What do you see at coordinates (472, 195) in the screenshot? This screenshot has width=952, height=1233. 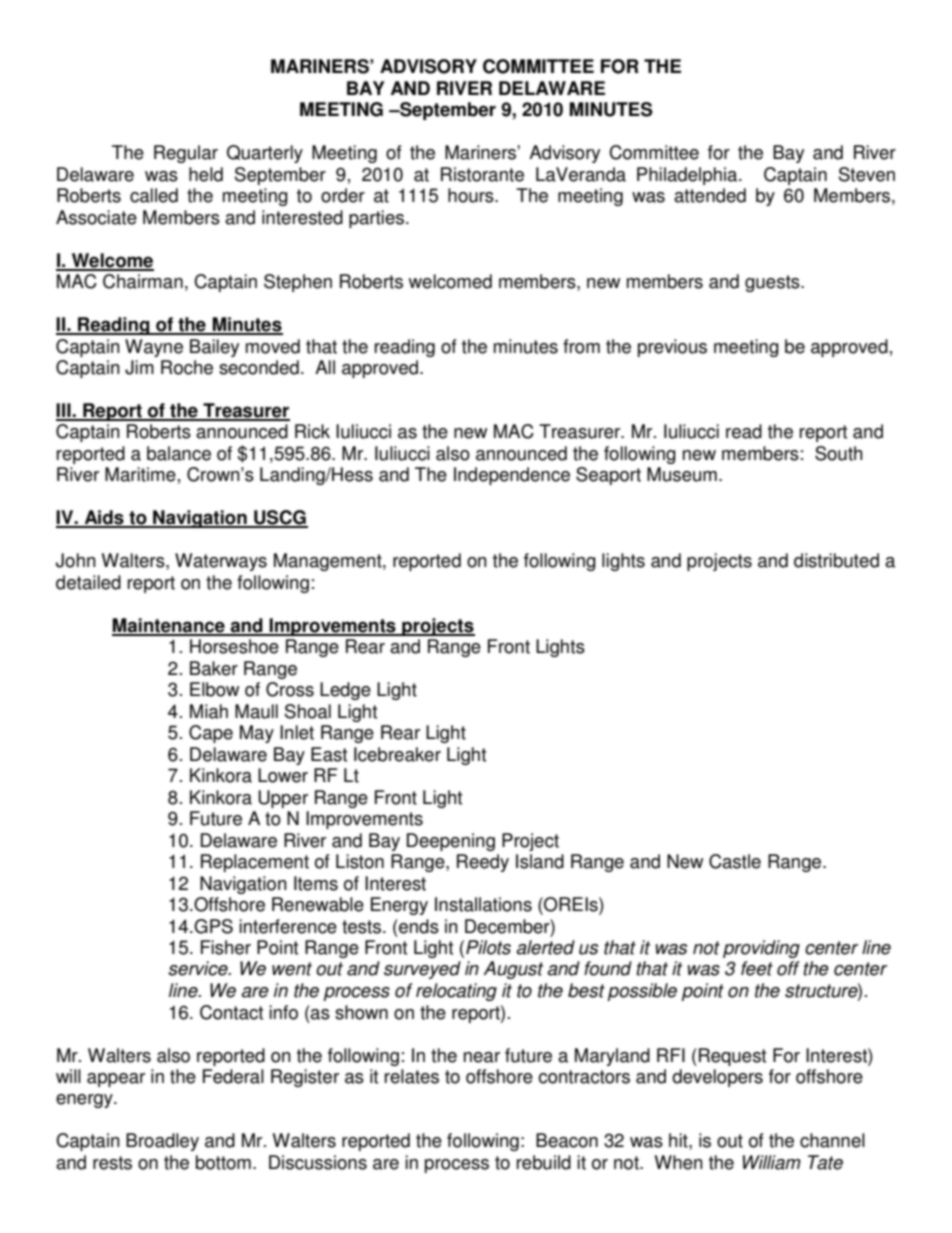 I see `hours` at bounding box center [472, 195].
